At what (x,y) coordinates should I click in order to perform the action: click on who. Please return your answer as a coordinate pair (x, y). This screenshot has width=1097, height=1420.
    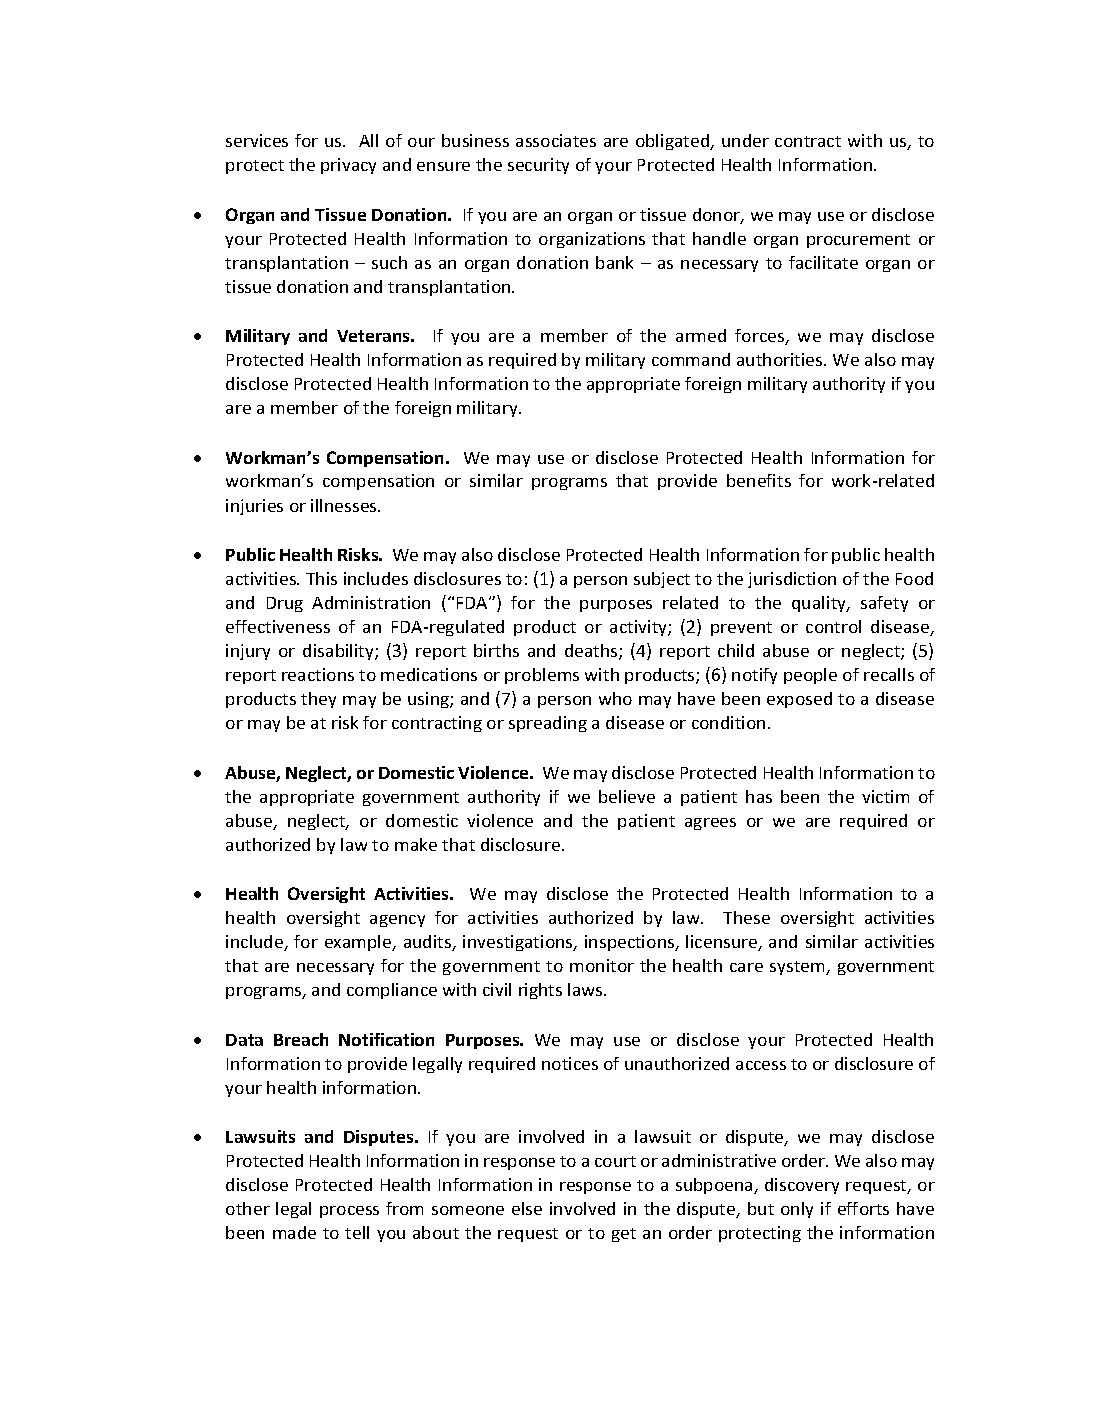
    Looking at the image, I should click on (615, 698).
